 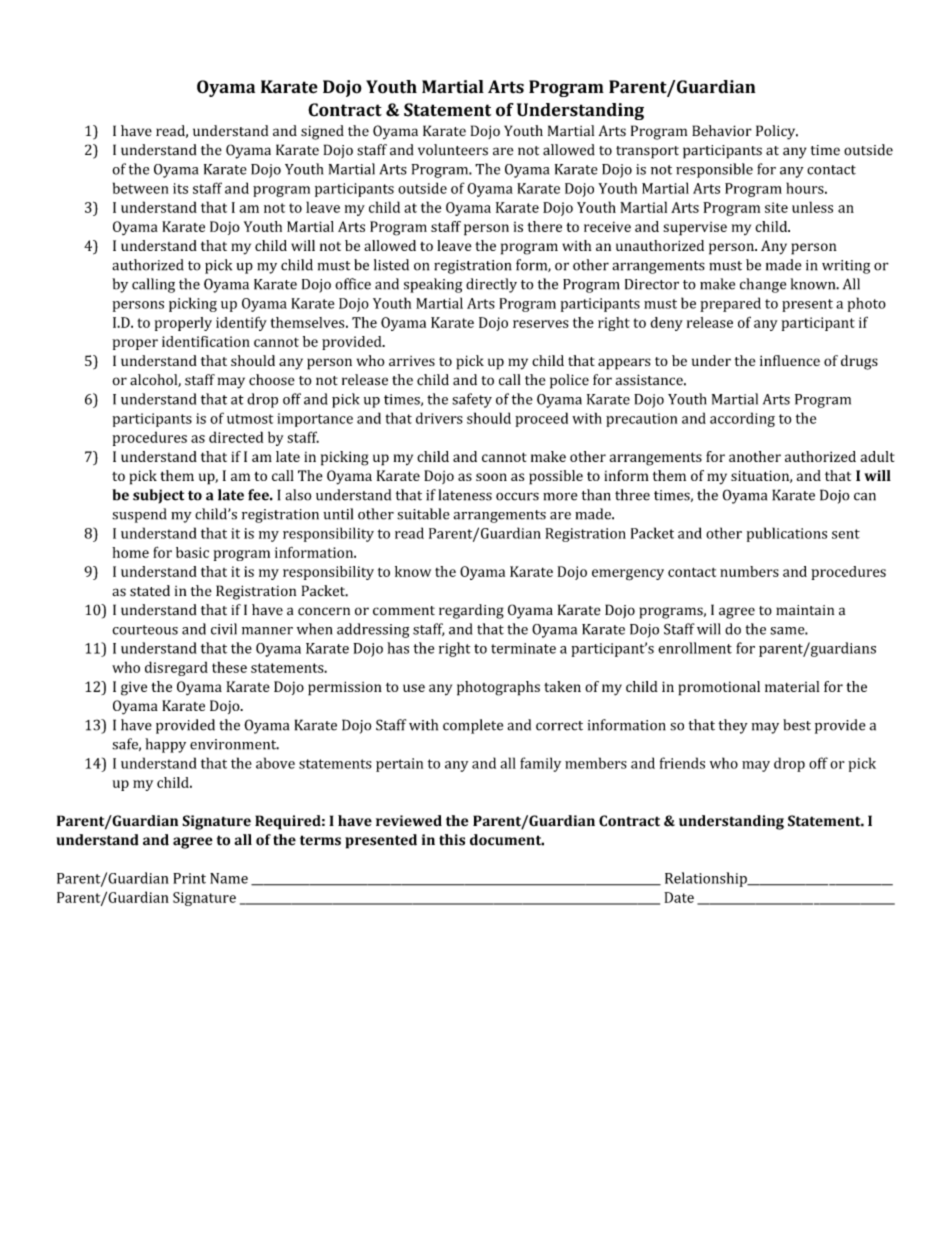 I want to click on volunteers, so click(x=453, y=150).
